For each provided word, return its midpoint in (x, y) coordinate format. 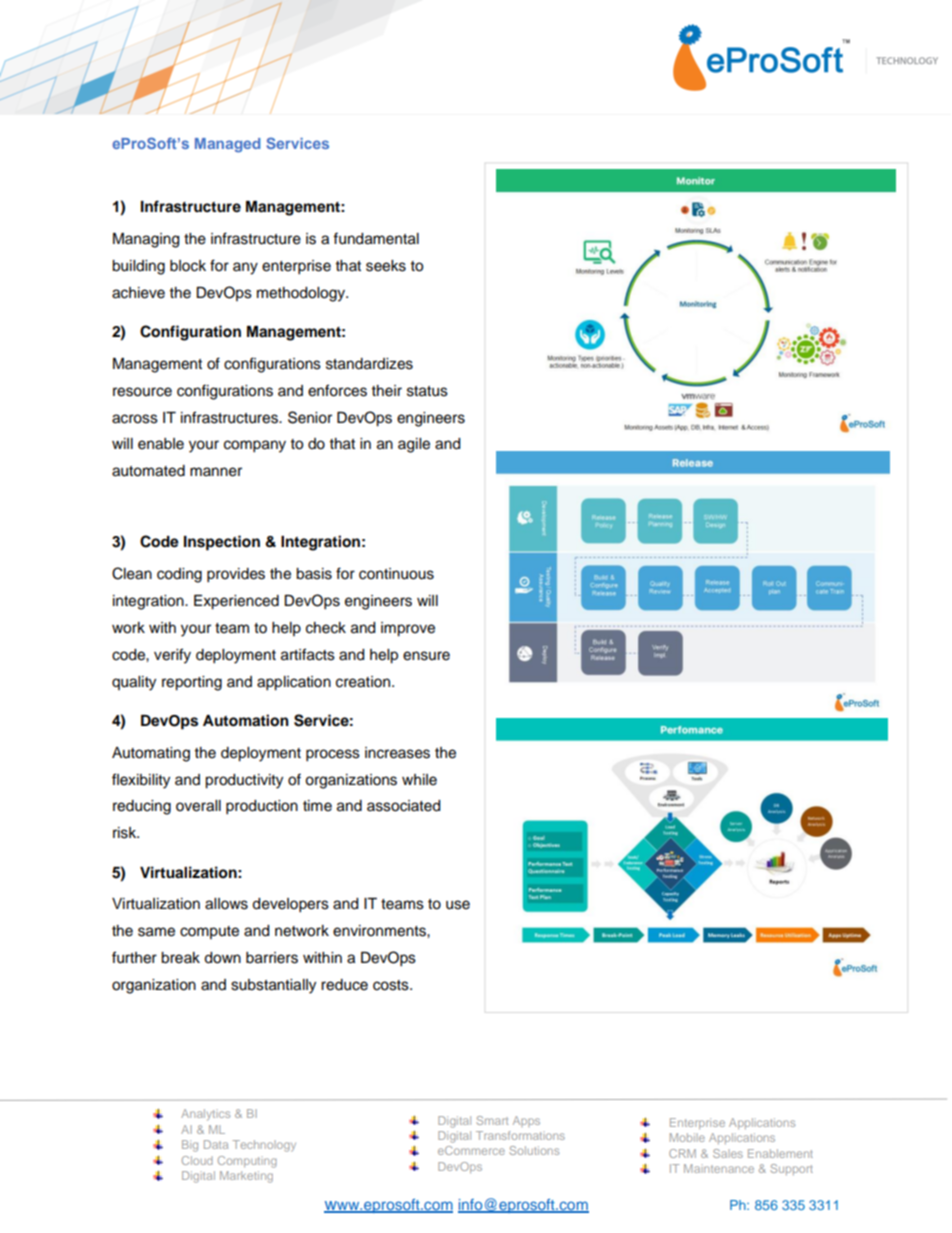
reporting (192, 683)
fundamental (376, 238)
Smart (492, 1120)
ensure (426, 656)
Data (216, 1144)
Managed (227, 145)
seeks (386, 266)
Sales (728, 1153)
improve (408, 629)
